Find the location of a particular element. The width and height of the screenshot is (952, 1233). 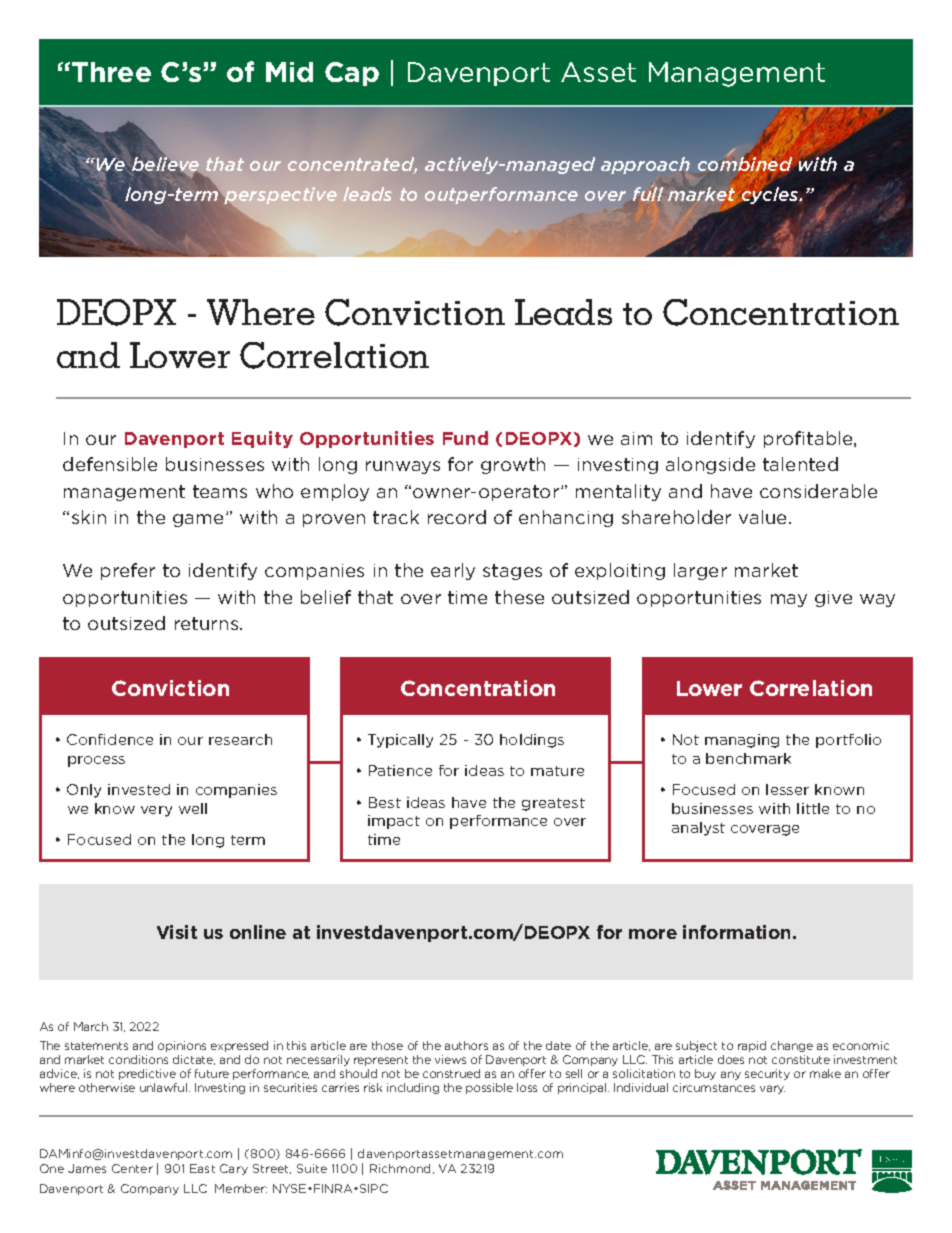

may is located at coordinates (789, 600).
